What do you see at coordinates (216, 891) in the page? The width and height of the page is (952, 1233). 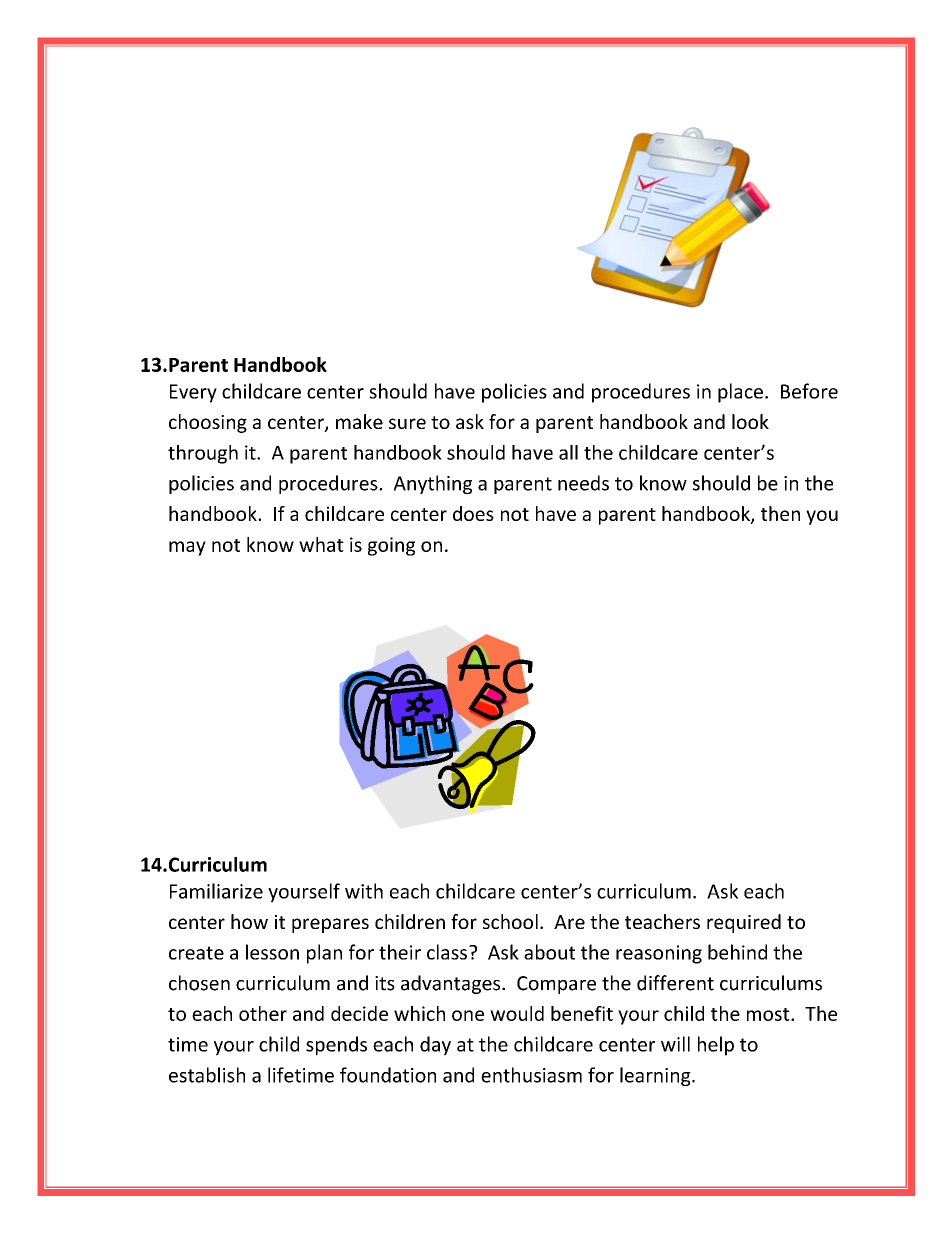 I see `Familiarize` at bounding box center [216, 891].
